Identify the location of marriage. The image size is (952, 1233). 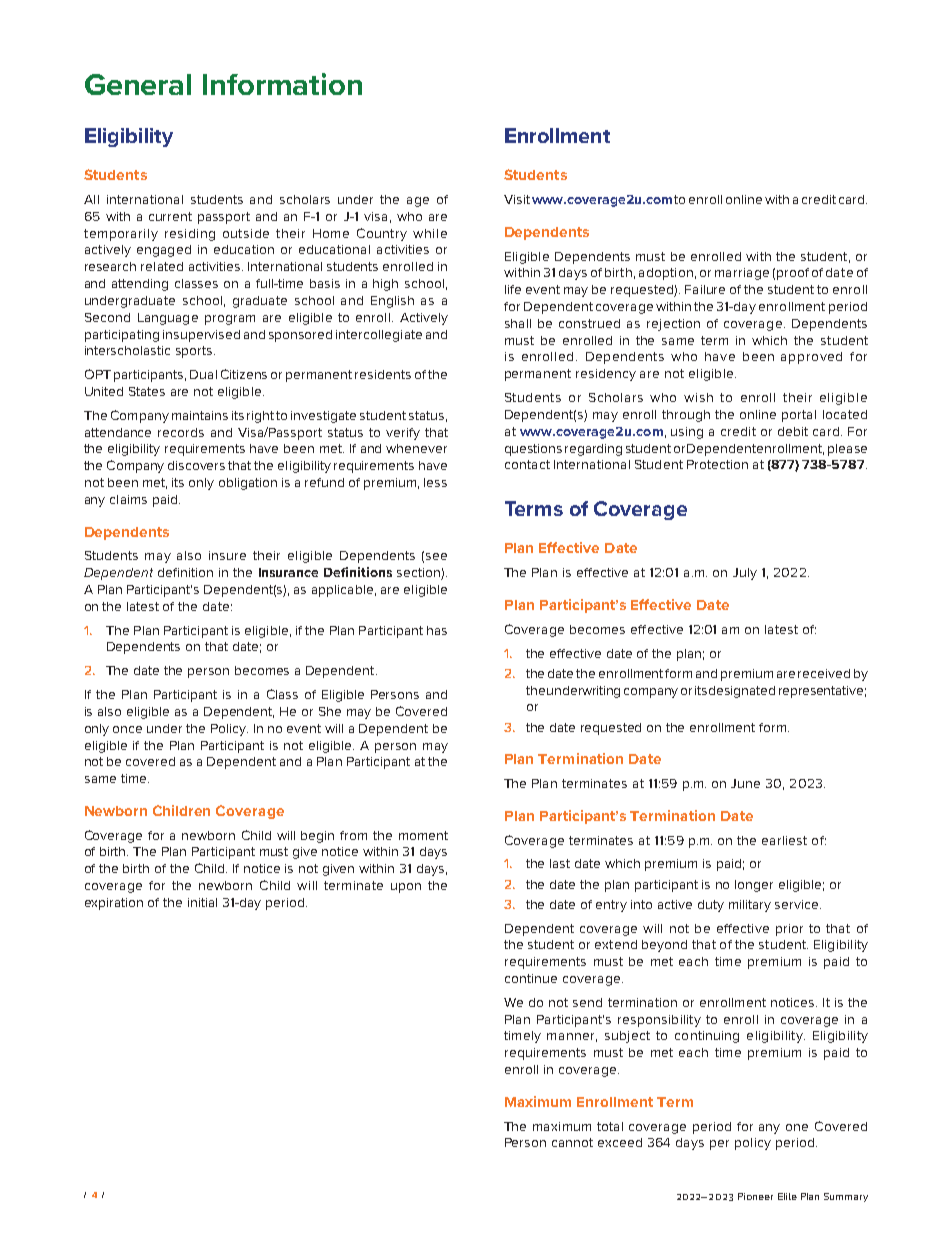
(742, 274).
